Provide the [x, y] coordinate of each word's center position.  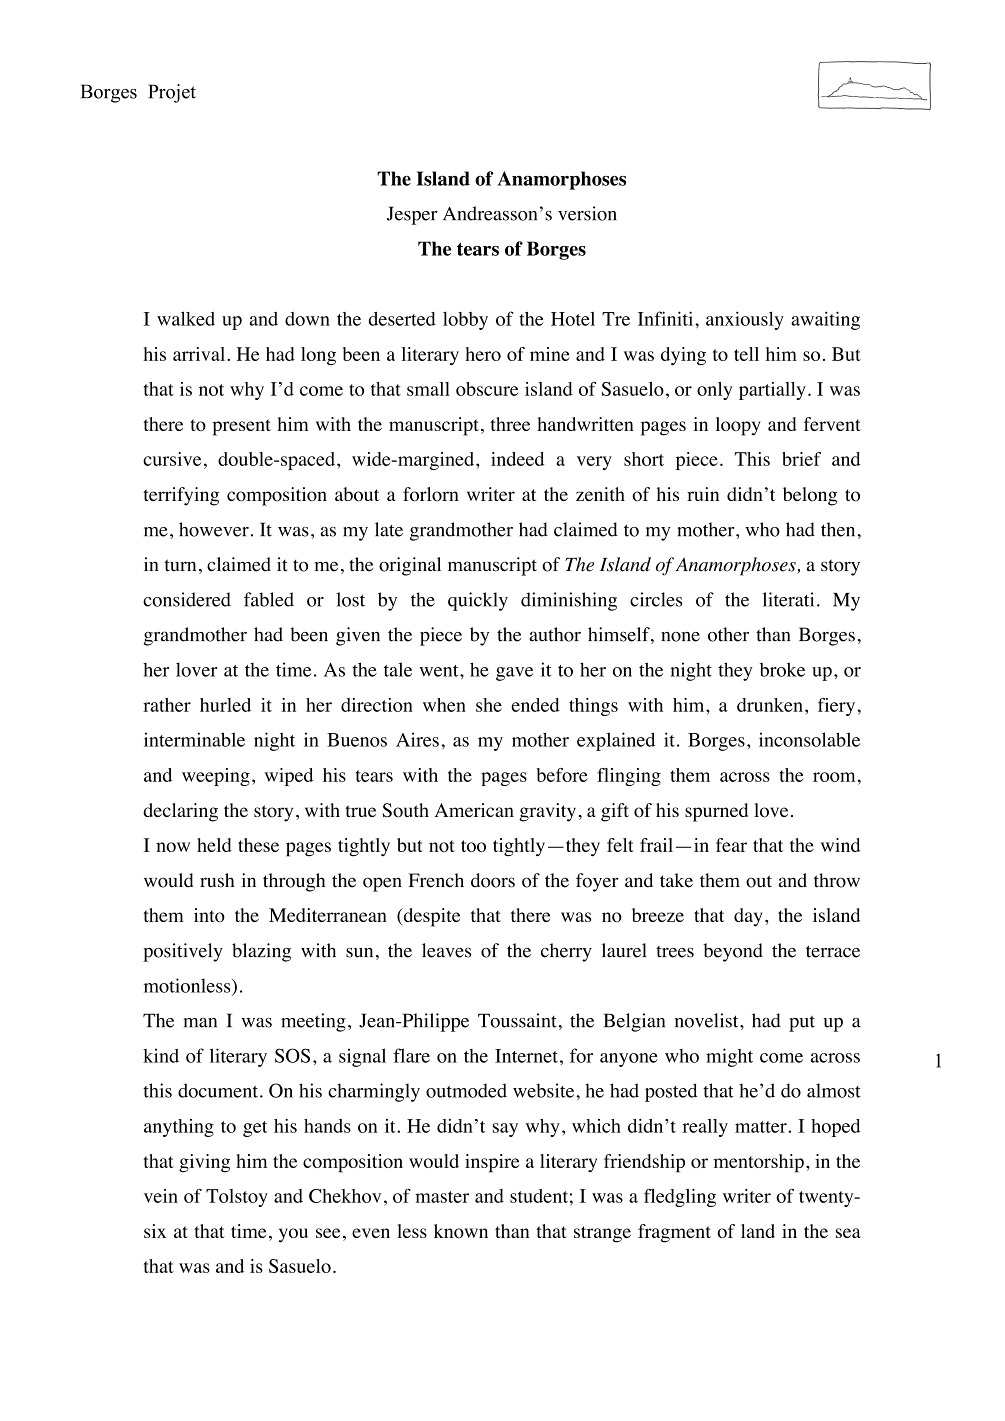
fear [731, 845]
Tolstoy [237, 1198]
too [473, 846]
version [587, 213]
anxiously [745, 320]
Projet [172, 93]
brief [801, 459]
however [214, 529]
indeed [517, 459]
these [258, 845]
